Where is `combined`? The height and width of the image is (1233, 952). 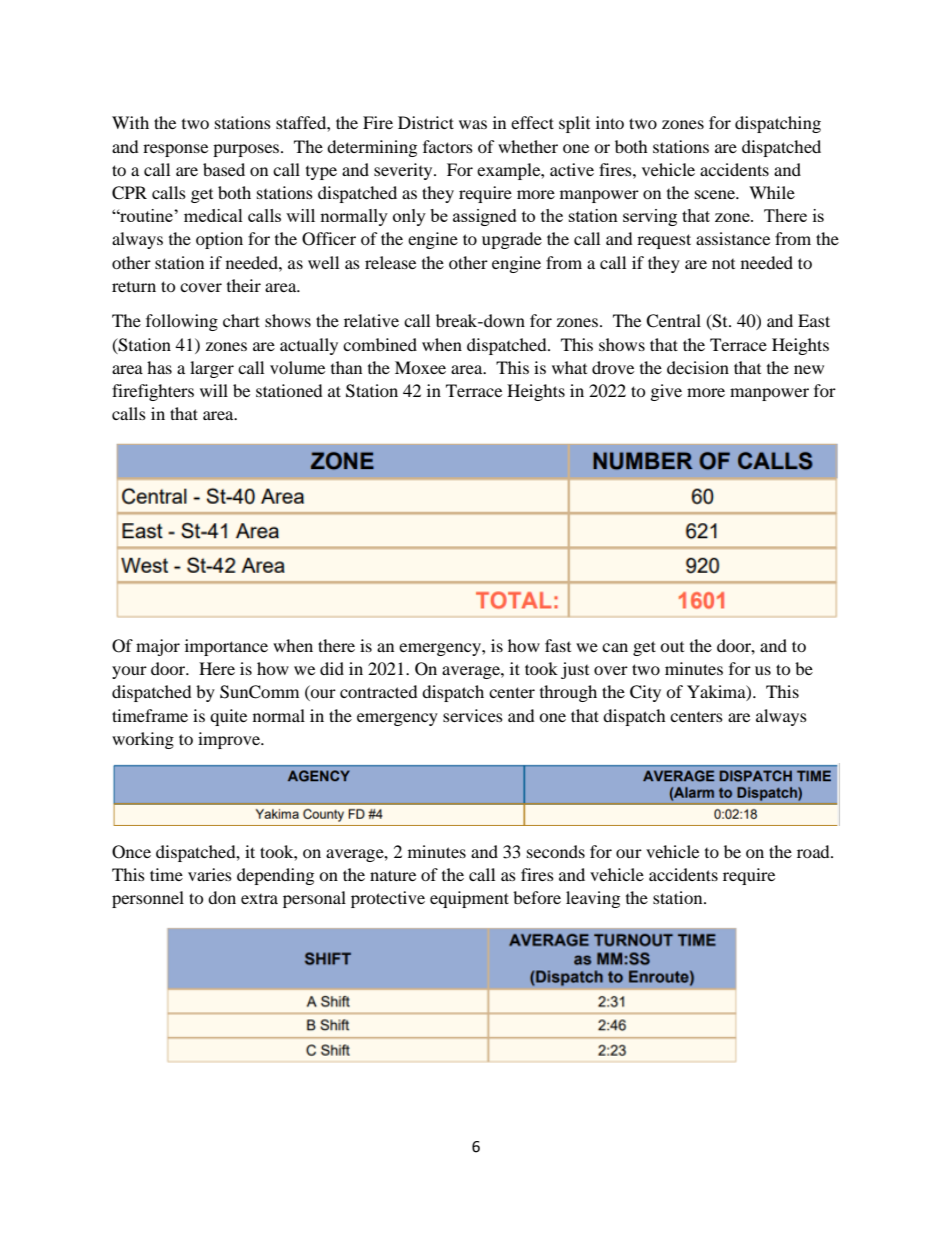 combined is located at coordinates (380, 344).
